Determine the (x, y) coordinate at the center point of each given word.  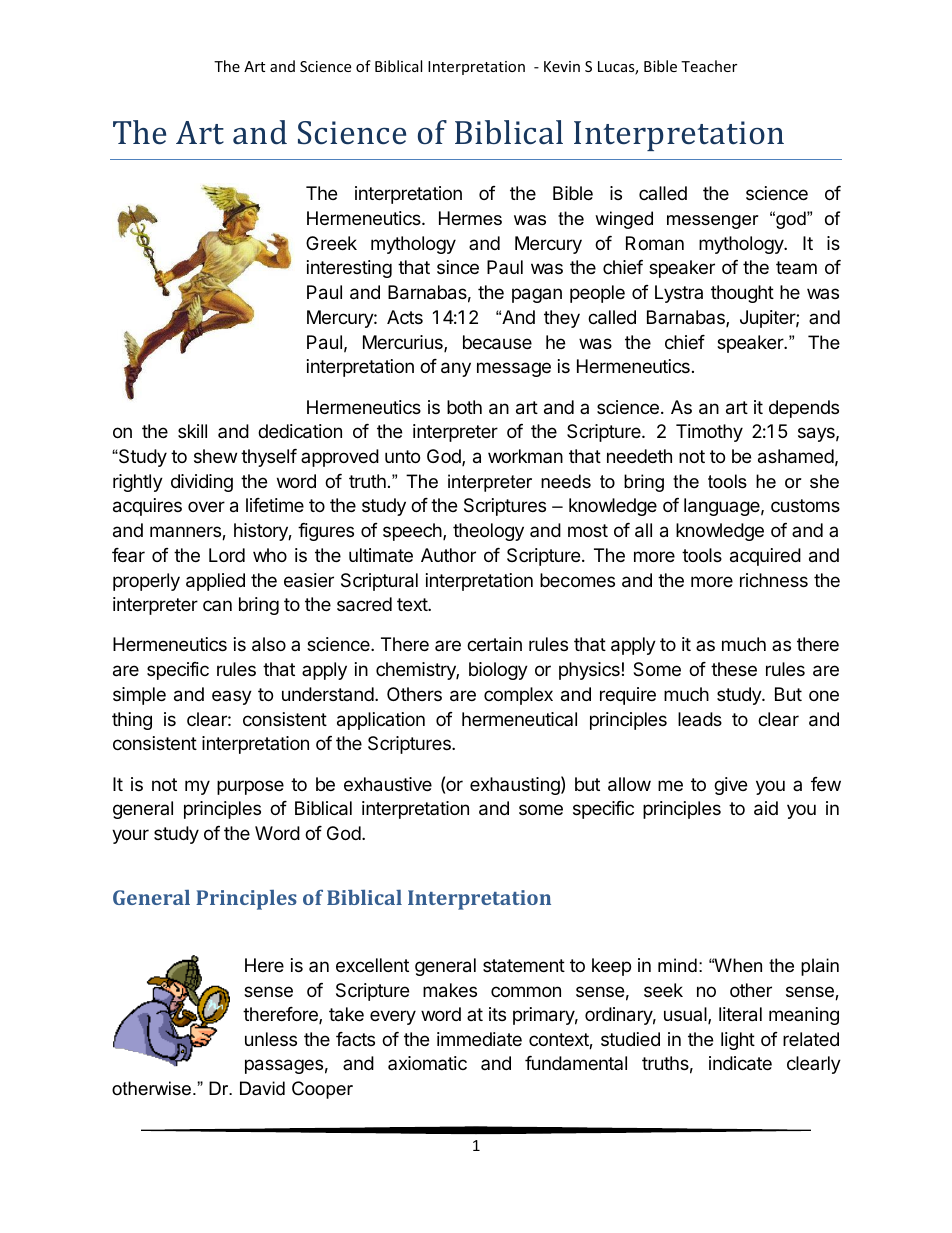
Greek (331, 243)
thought (742, 294)
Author (448, 555)
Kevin (562, 66)
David (262, 1088)
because (497, 342)
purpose (250, 787)
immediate (479, 1039)
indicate (740, 1063)
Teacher (709, 66)
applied (215, 582)
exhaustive (388, 784)
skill (192, 431)
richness (774, 580)
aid (766, 808)
